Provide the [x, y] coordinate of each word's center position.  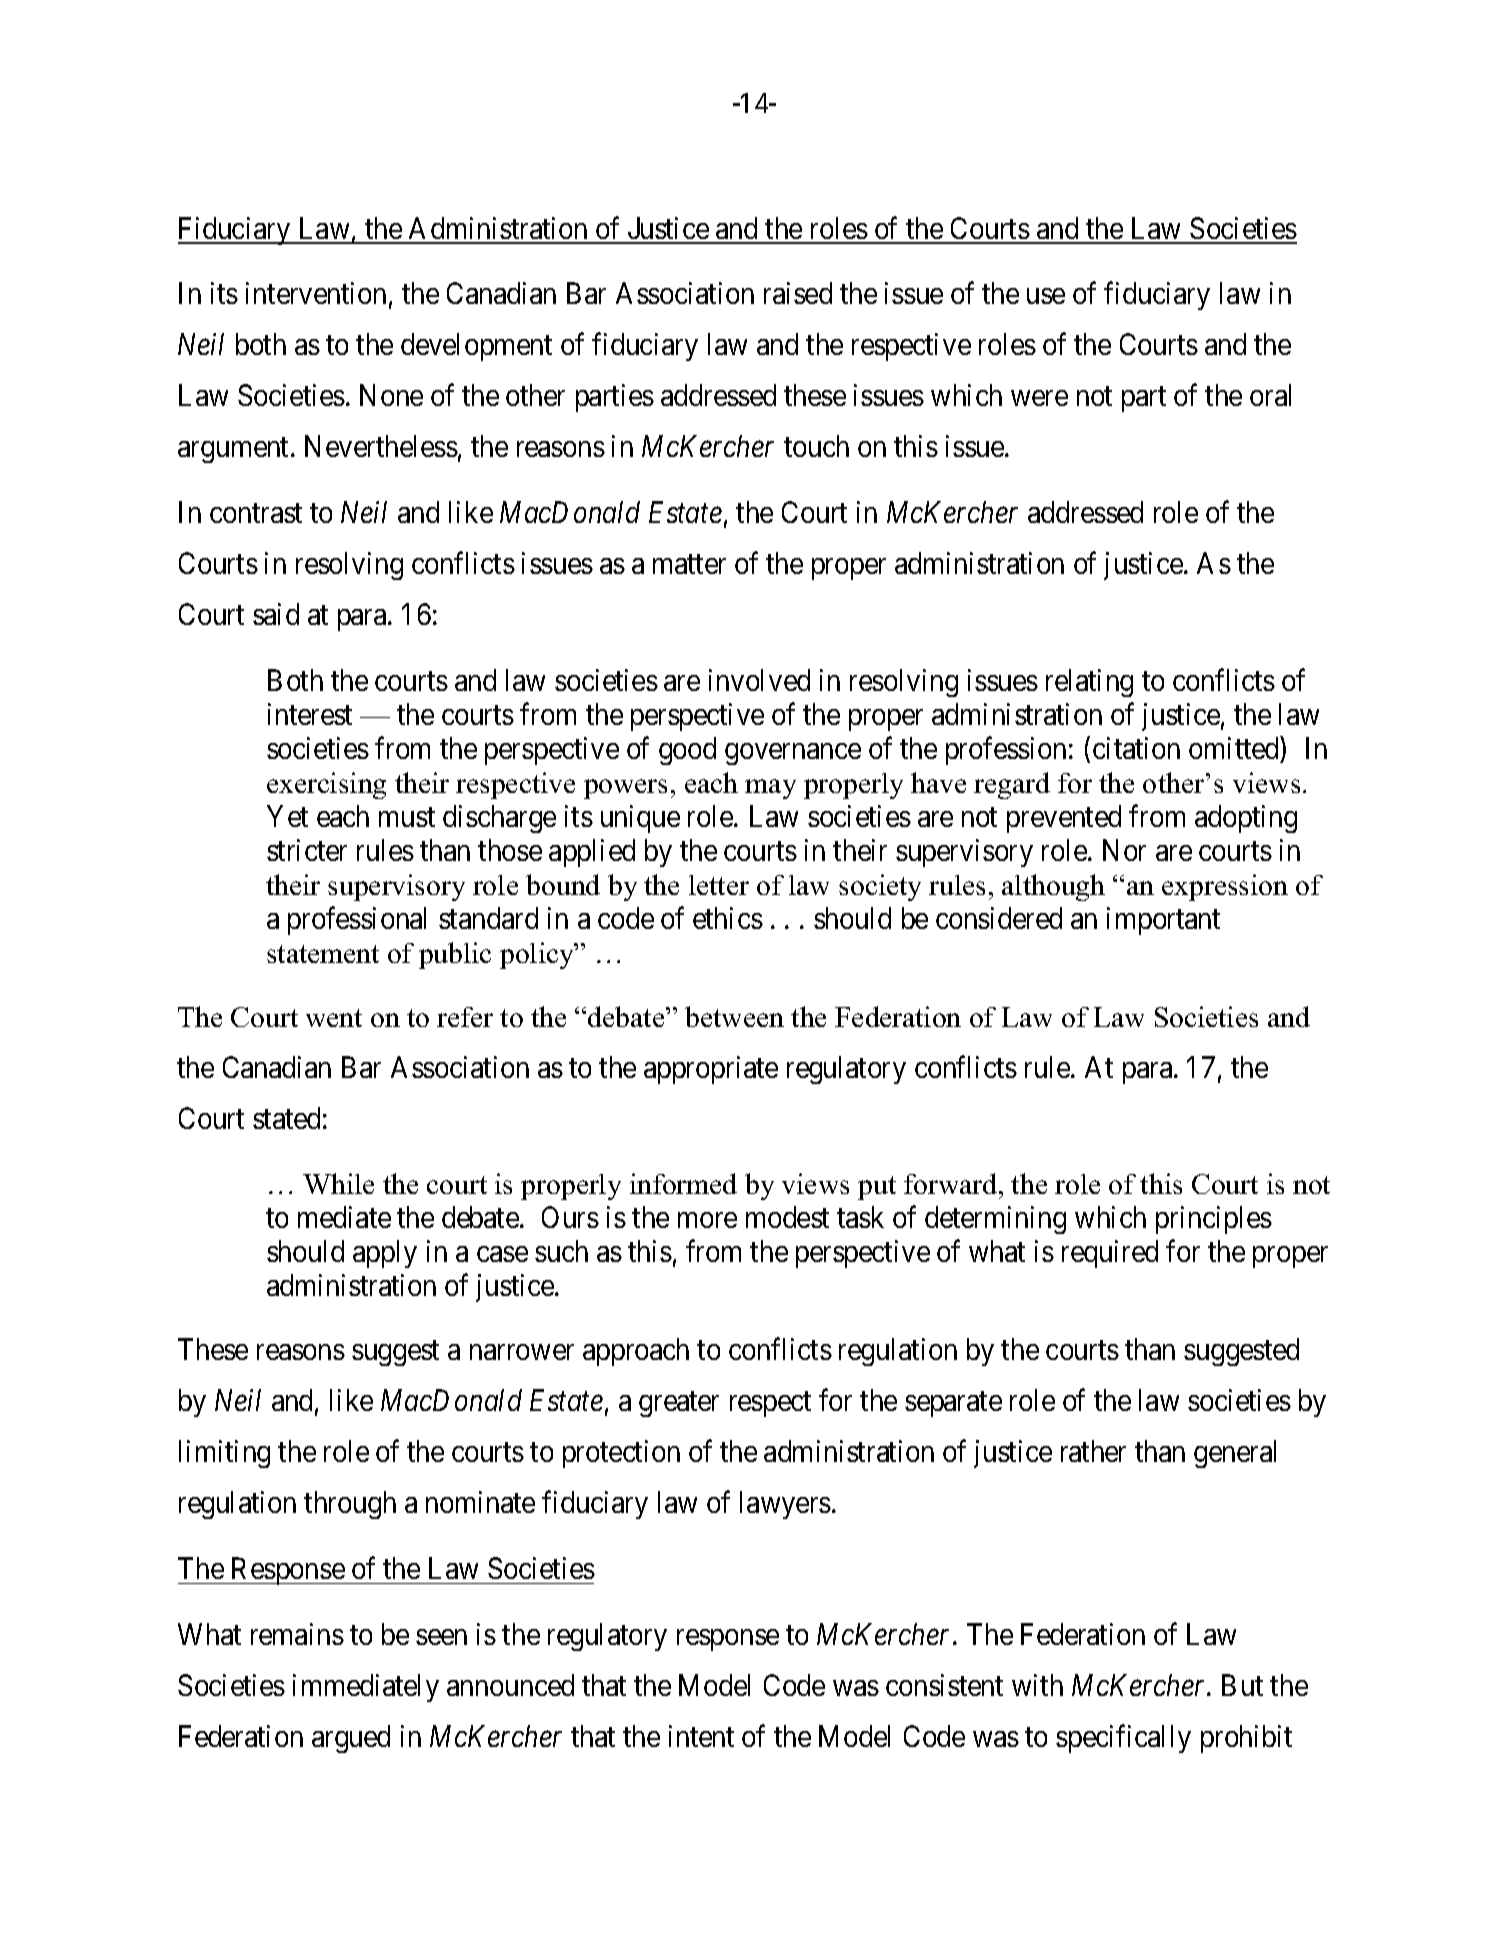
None [391, 395]
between [734, 1016]
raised [798, 293]
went [334, 1018]
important [1163, 921]
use [1046, 296]
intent [701, 1736]
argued [351, 1739]
